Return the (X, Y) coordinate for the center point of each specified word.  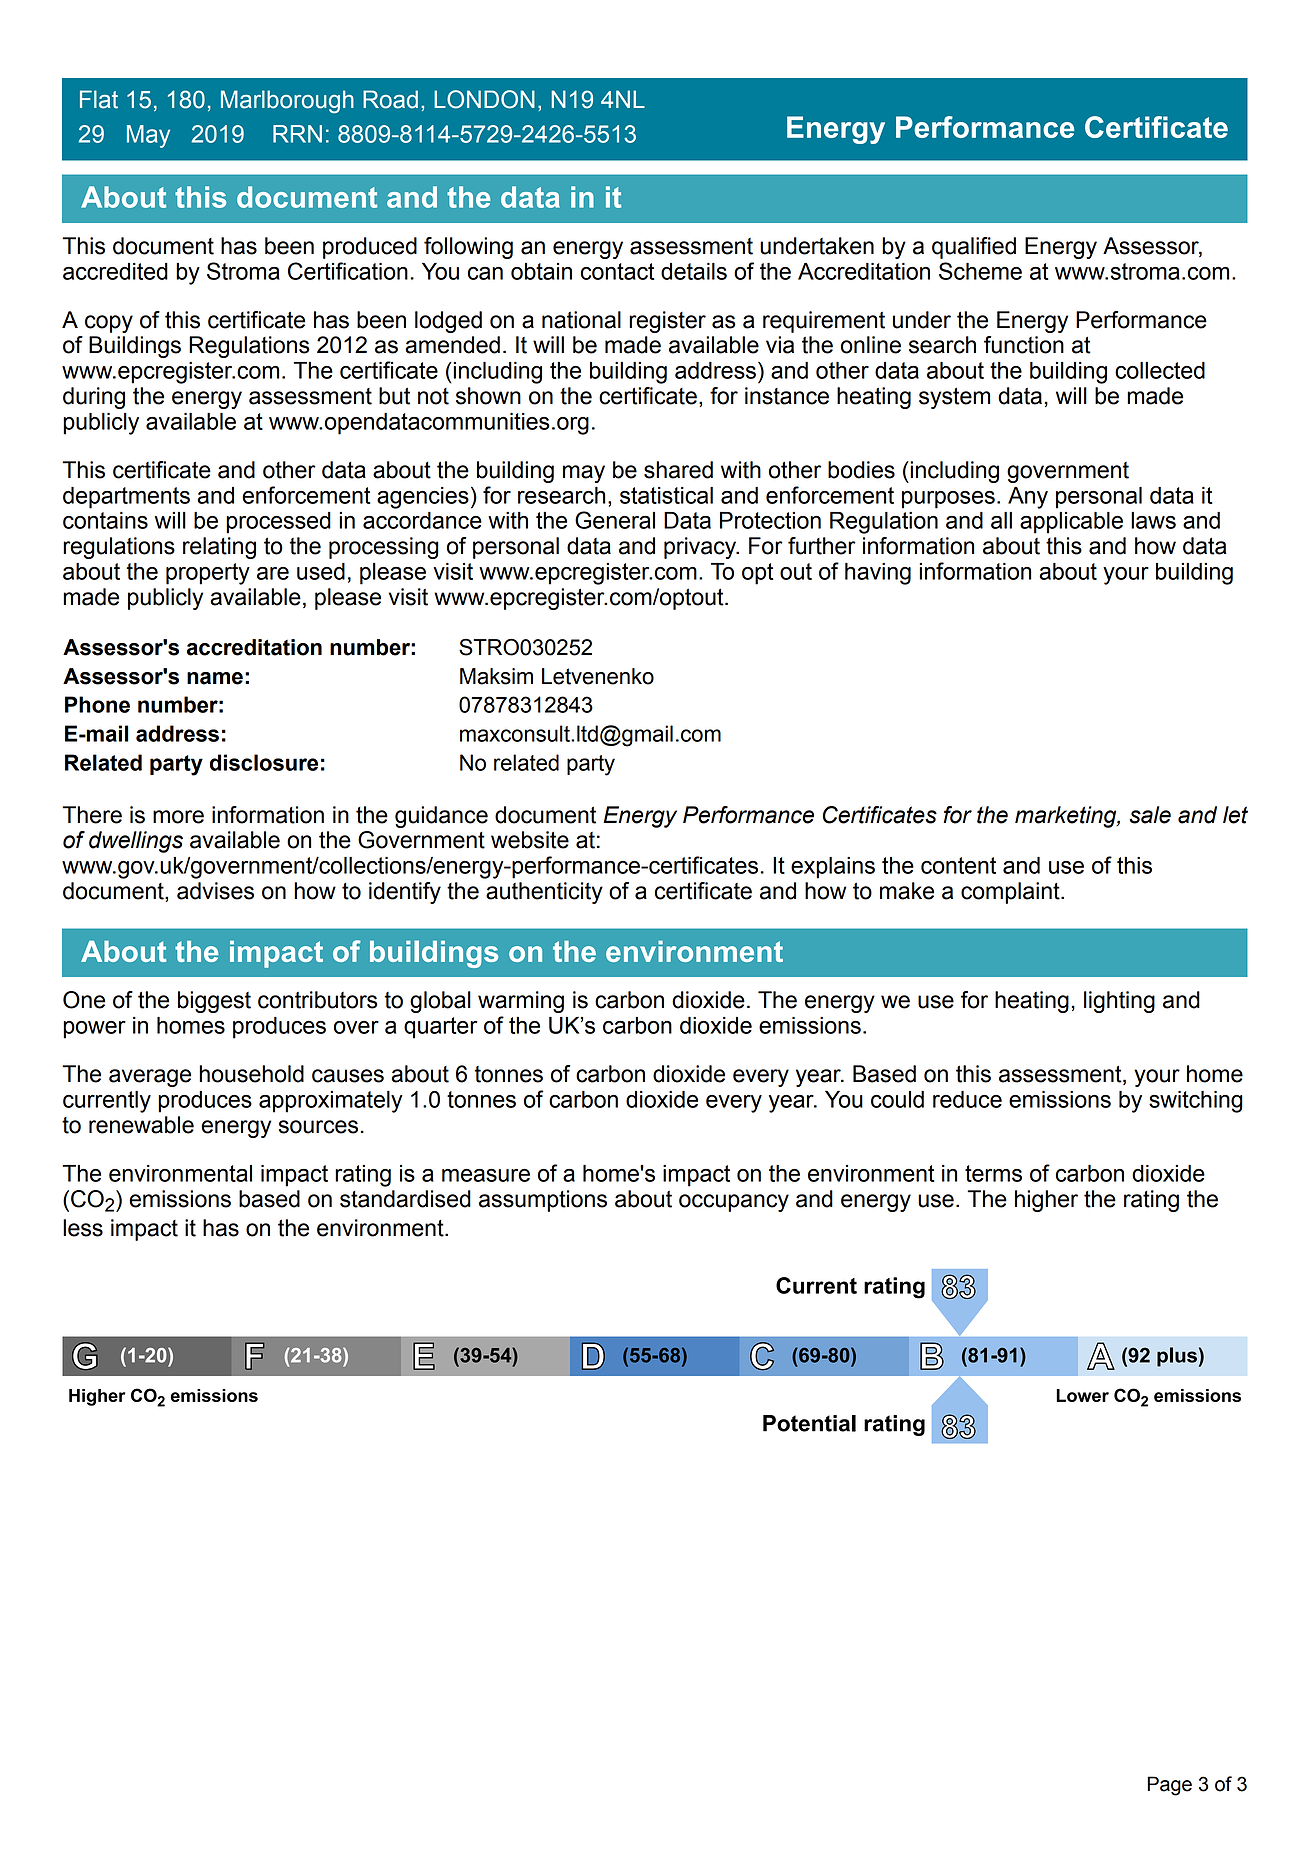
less (83, 1228)
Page (1169, 1786)
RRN (297, 134)
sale (1150, 815)
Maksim (496, 676)
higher (1046, 1201)
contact (617, 271)
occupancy (734, 1203)
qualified (974, 248)
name (215, 678)
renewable (141, 1125)
